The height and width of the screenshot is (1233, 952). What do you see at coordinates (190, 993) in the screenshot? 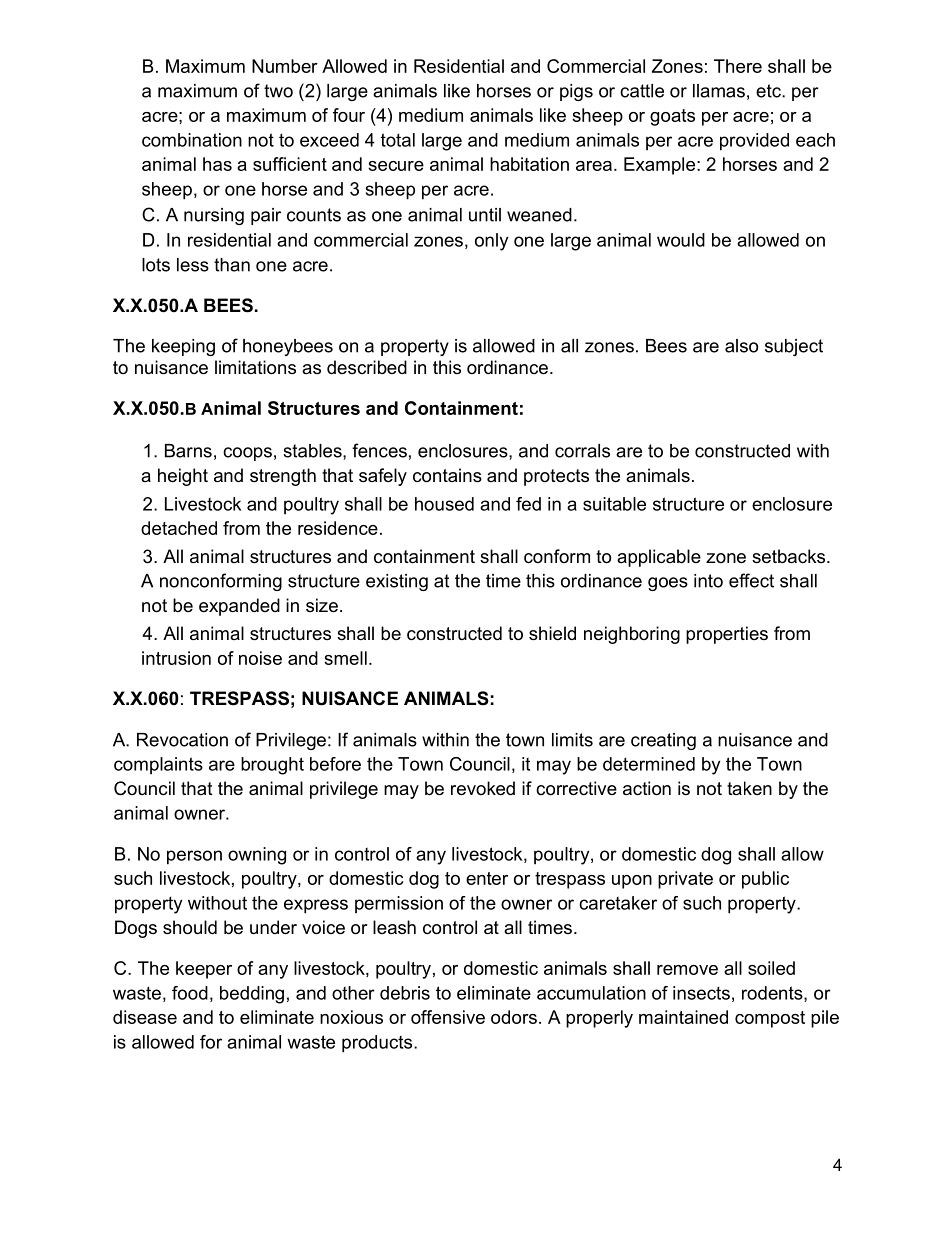
I see `food` at bounding box center [190, 993].
